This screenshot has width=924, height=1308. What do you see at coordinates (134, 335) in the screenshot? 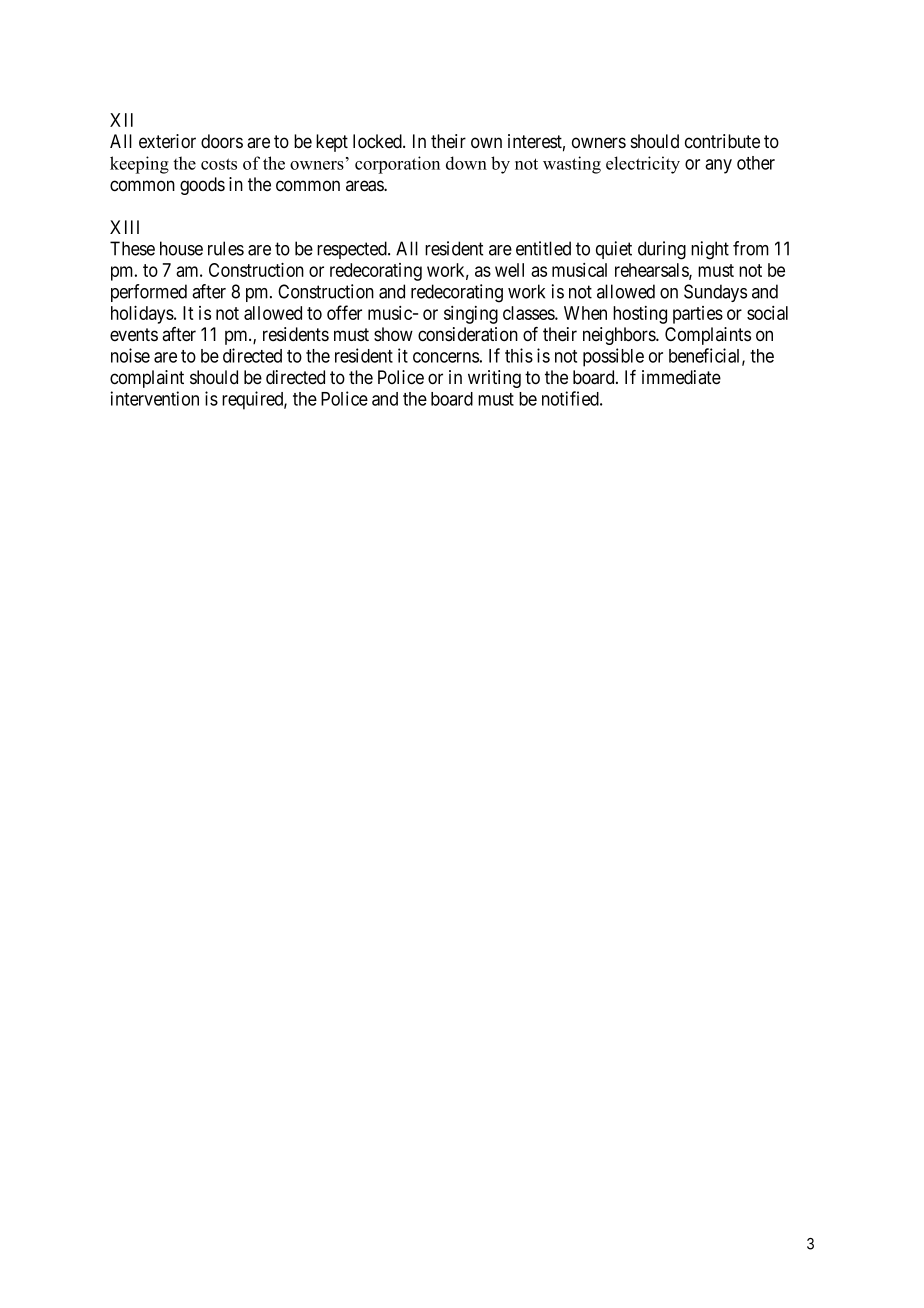
I see `events` at bounding box center [134, 335].
